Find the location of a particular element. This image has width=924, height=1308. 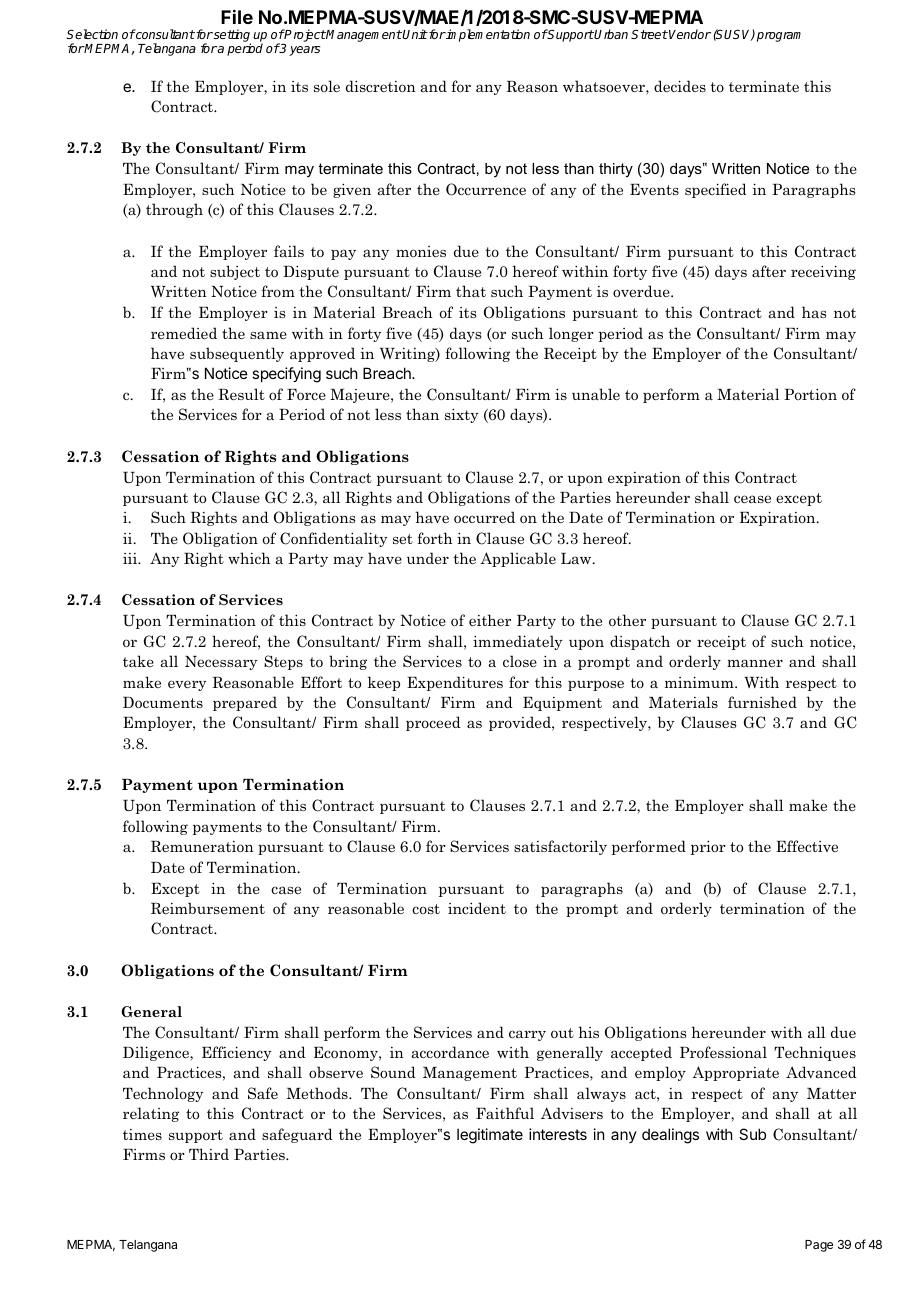

Third is located at coordinates (209, 1154).
